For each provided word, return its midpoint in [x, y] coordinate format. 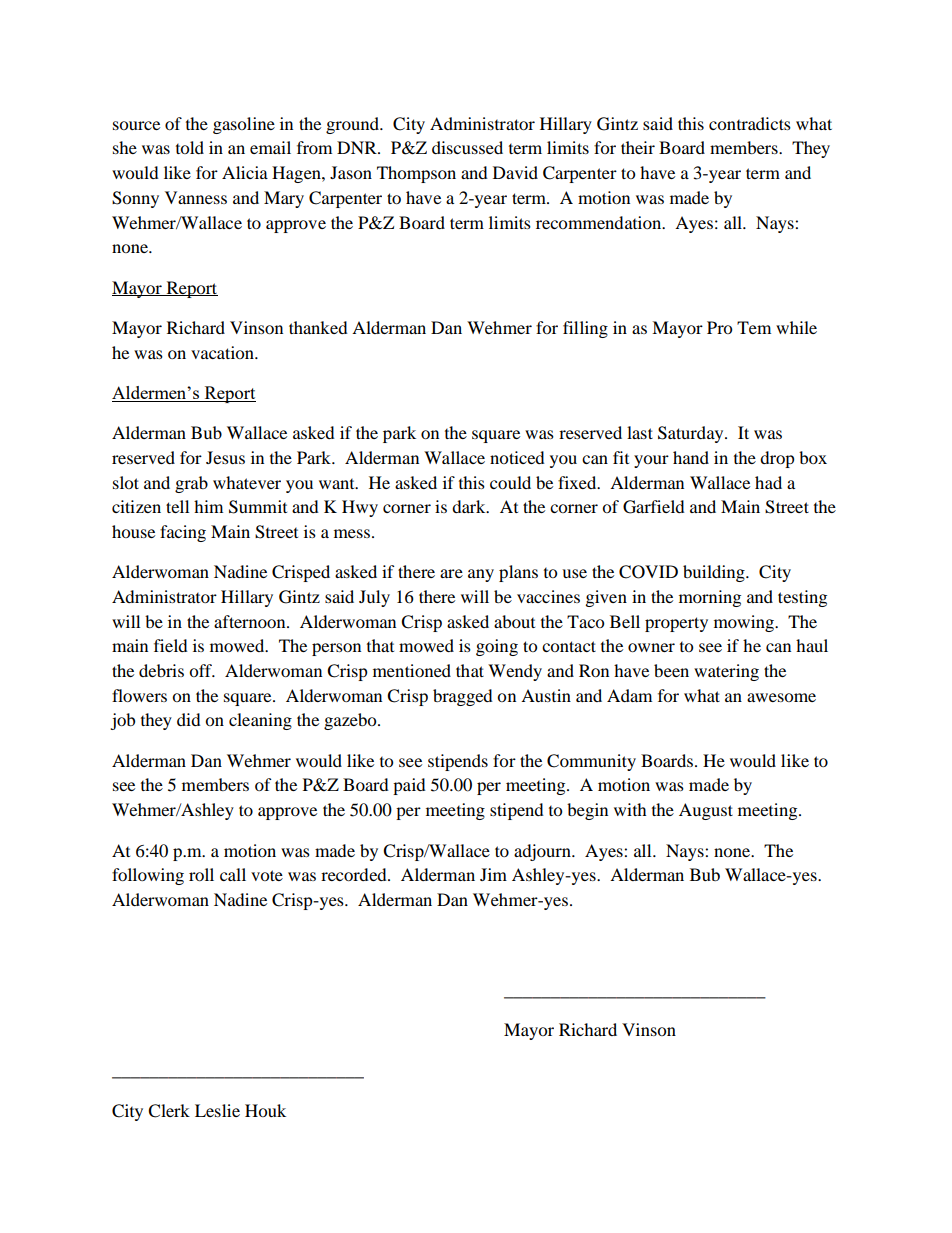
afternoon [251, 621]
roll [201, 874]
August [706, 811]
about [514, 621]
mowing [745, 623]
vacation [223, 352]
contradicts [750, 123]
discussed [467, 147]
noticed [517, 457]
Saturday [692, 434]
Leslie [217, 1110]
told [190, 147]
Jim [493, 874]
